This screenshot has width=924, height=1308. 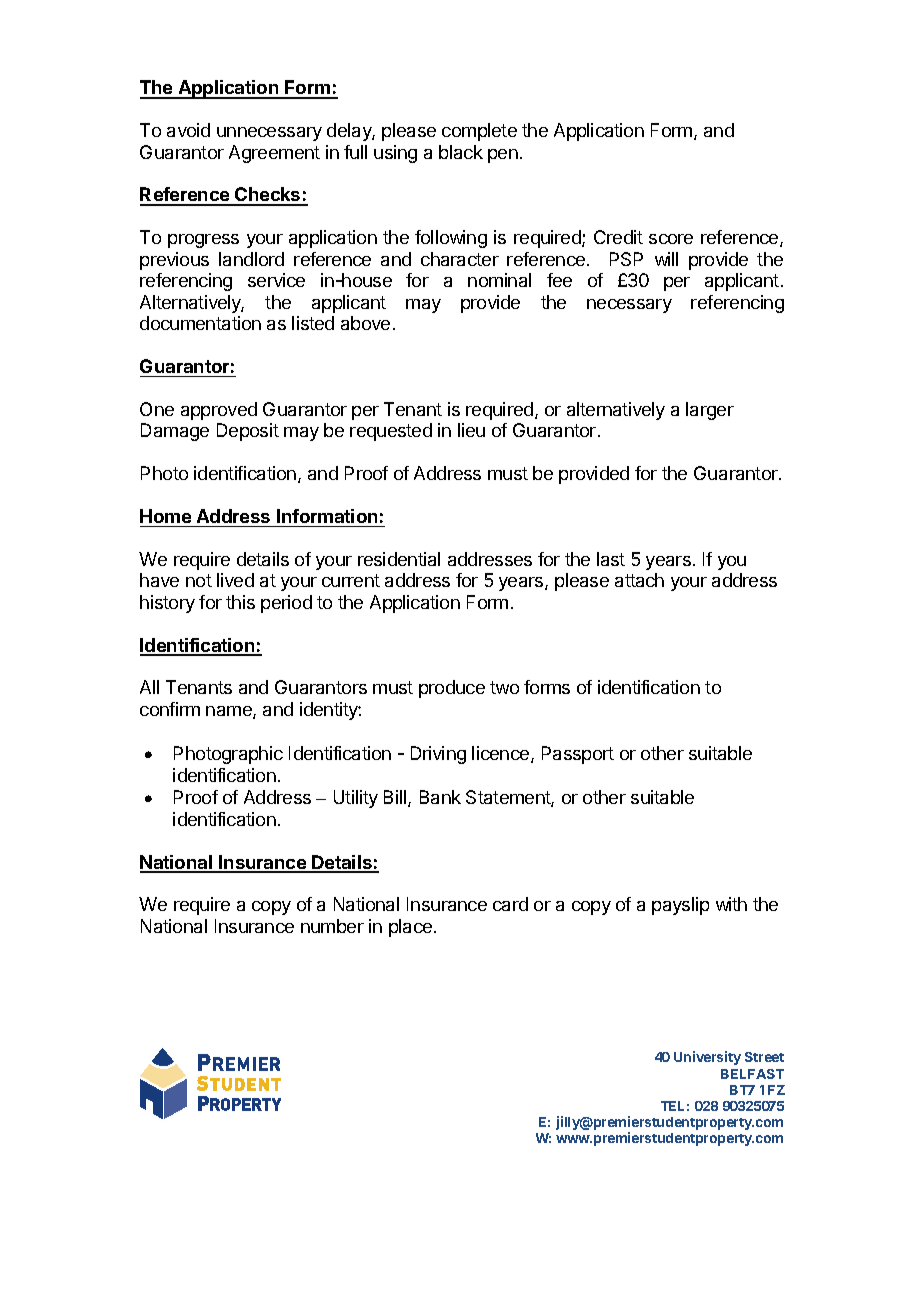 I want to click on Passport, so click(x=578, y=755).
